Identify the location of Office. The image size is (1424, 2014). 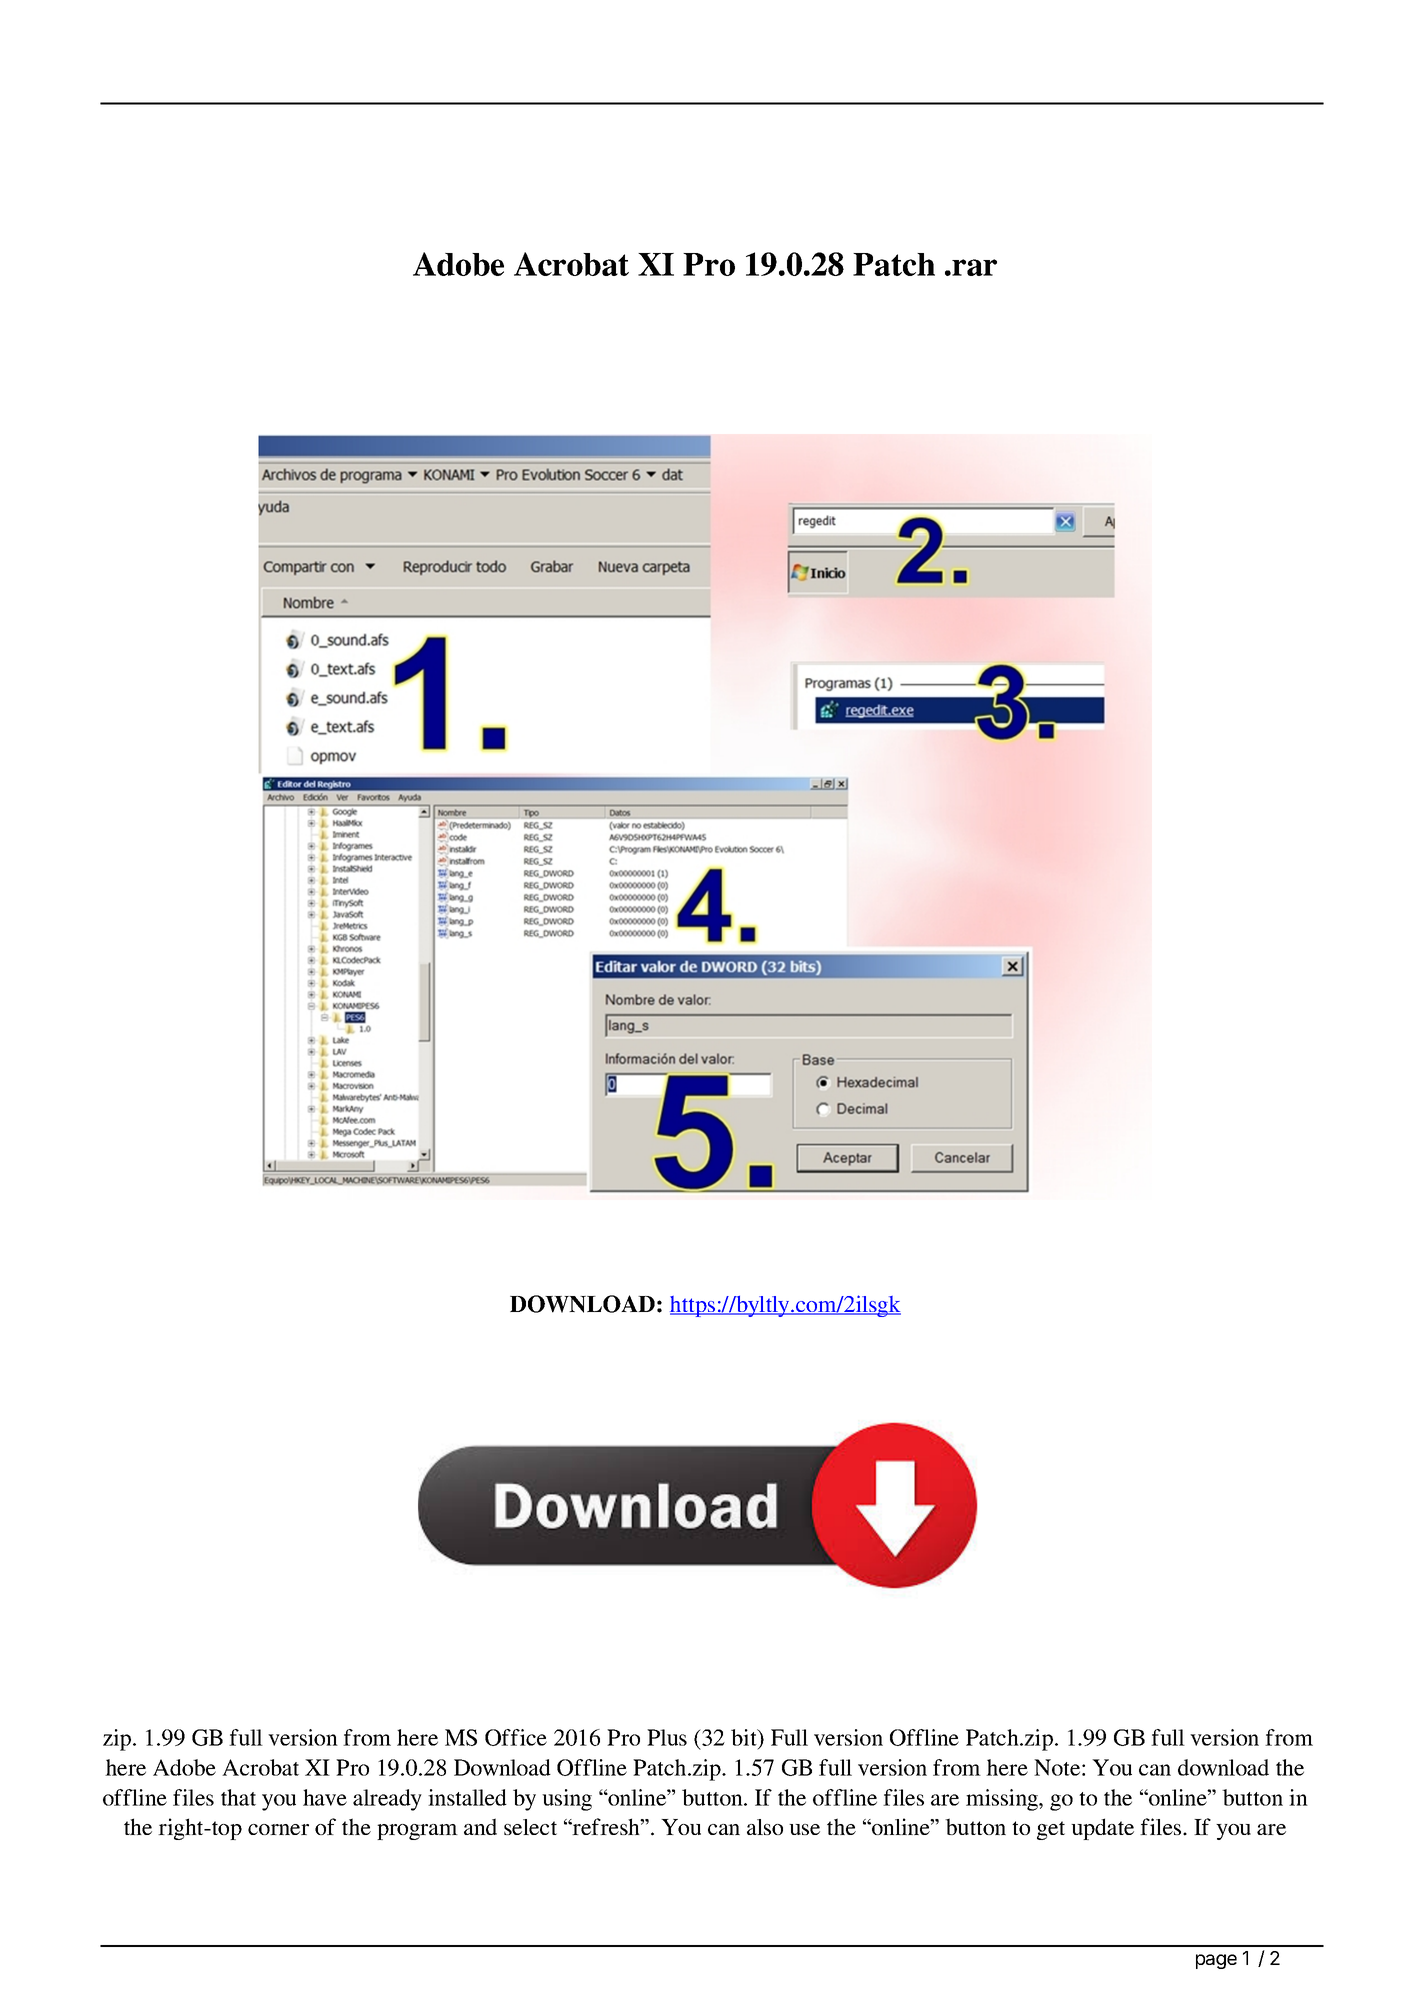
(516, 1737).
